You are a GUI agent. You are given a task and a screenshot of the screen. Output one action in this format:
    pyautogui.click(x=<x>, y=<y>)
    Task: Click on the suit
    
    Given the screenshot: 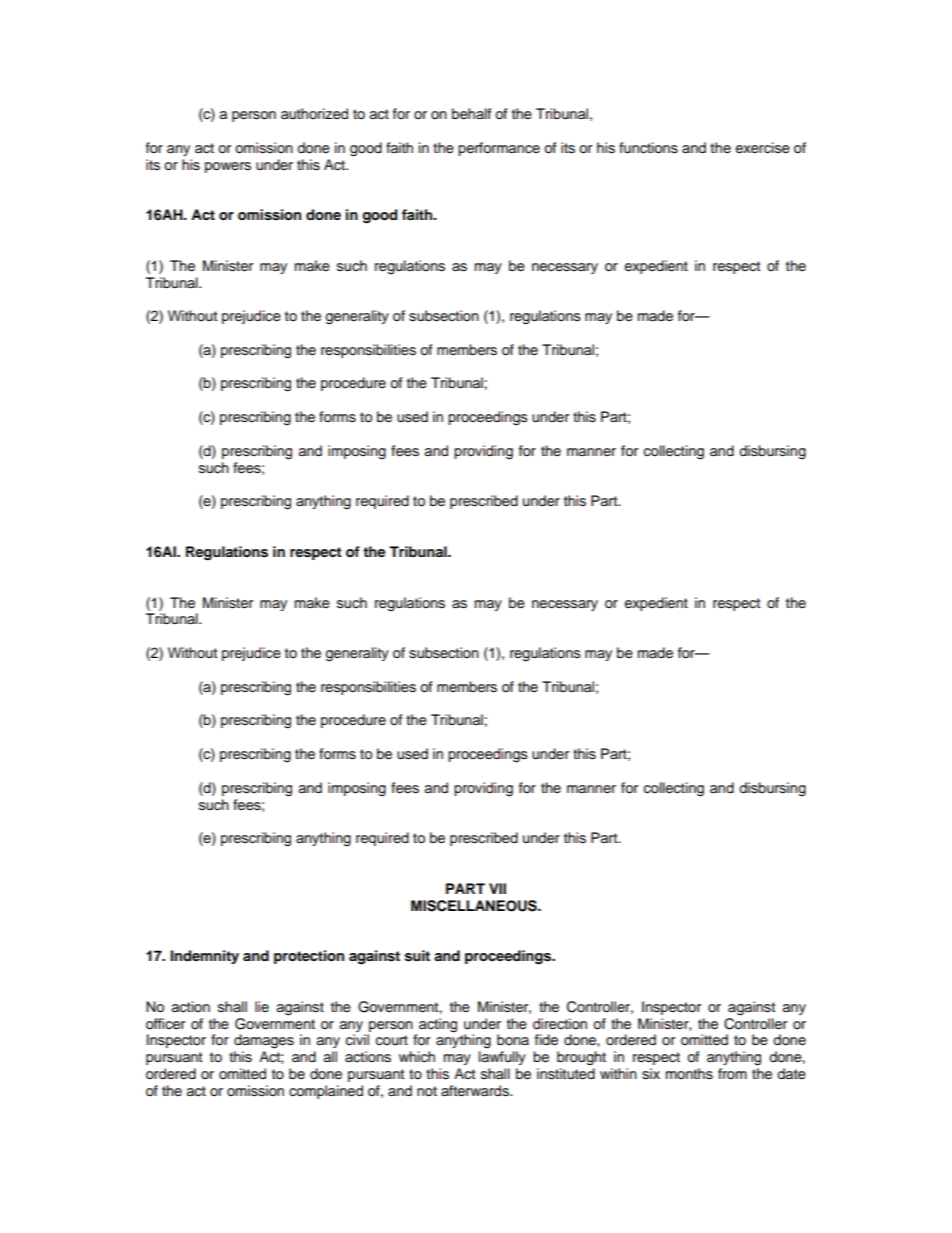 What is the action you would take?
    pyautogui.click(x=417, y=956)
